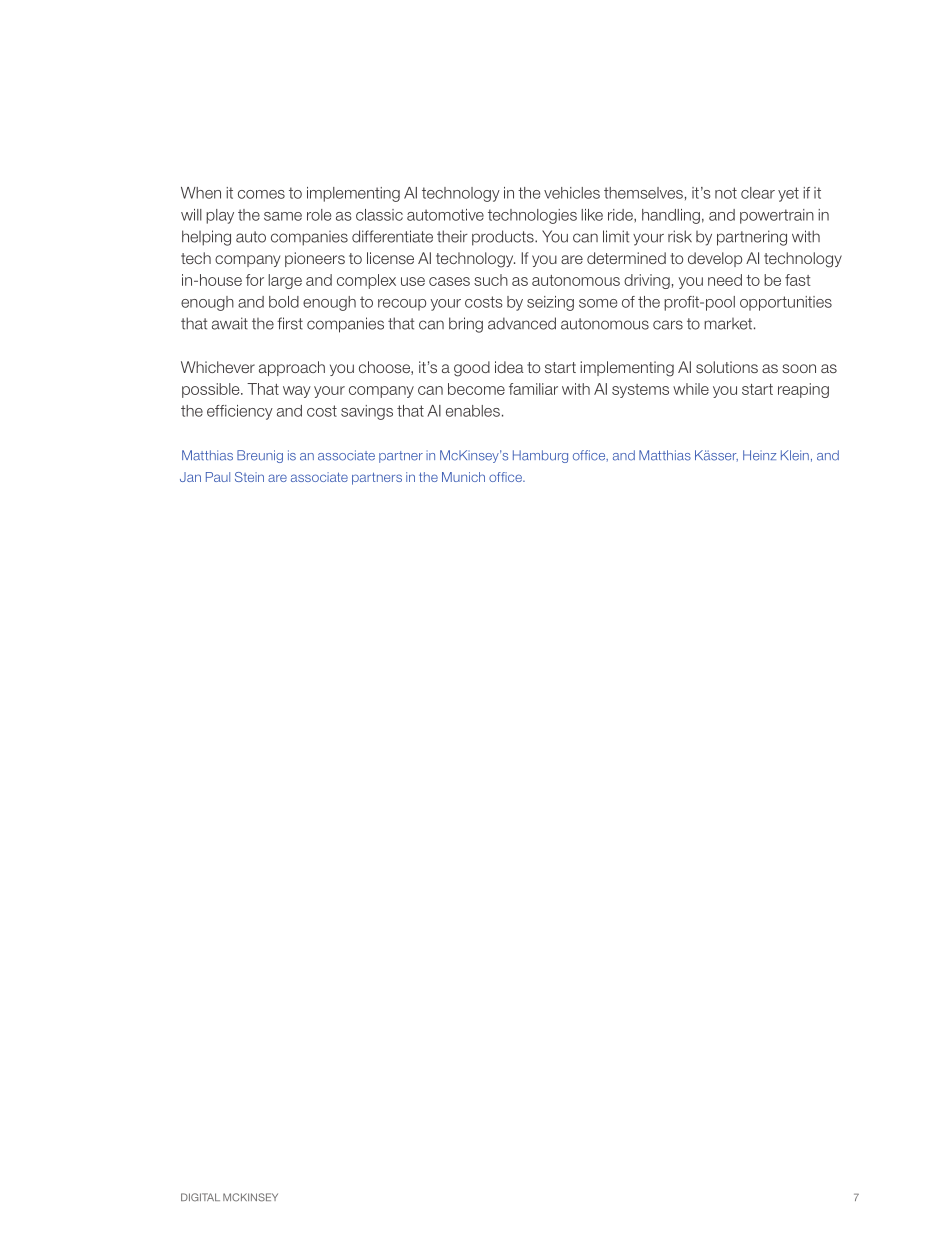  I want to click on not, so click(726, 193).
